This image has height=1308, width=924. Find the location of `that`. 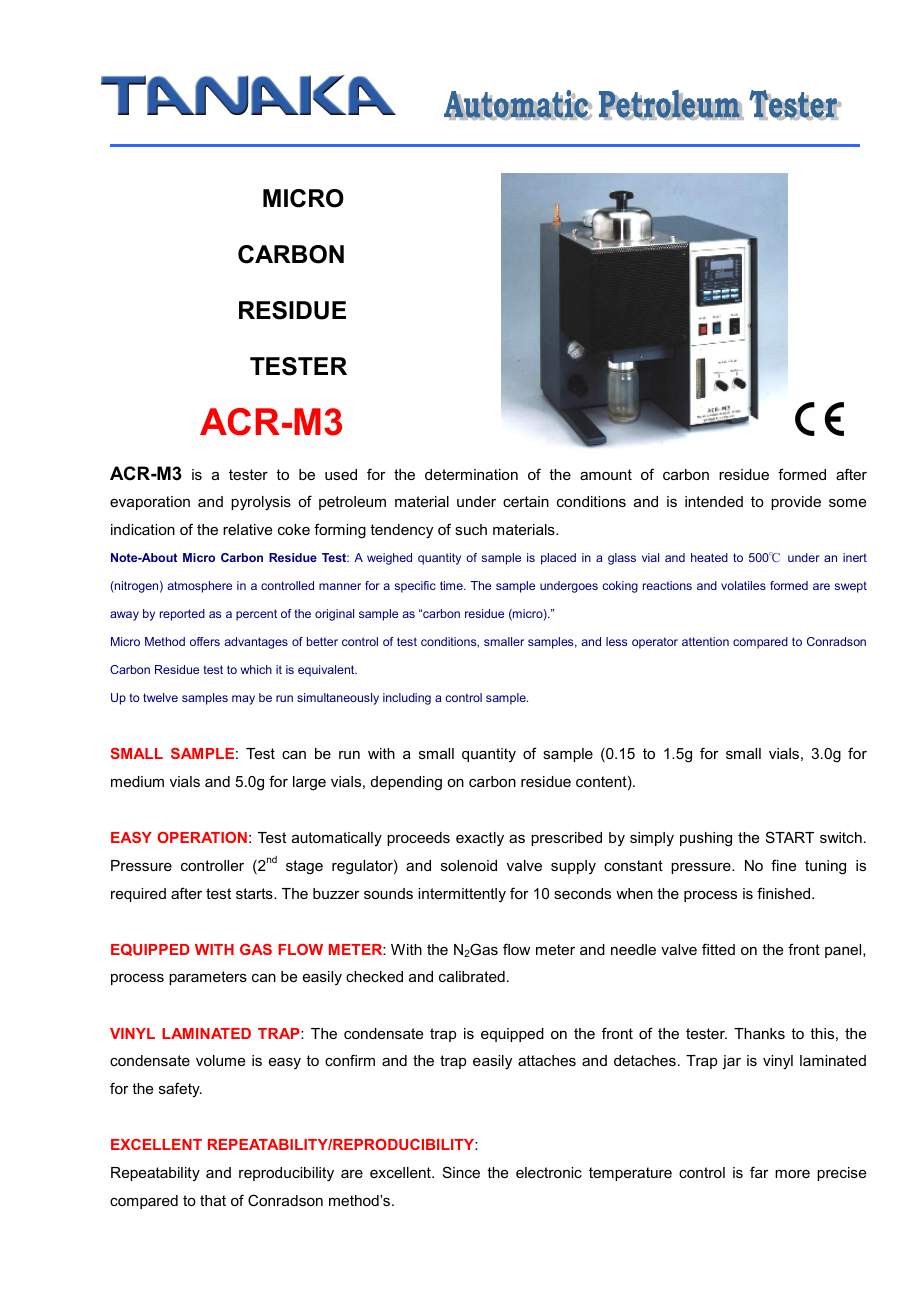

that is located at coordinates (213, 1200).
